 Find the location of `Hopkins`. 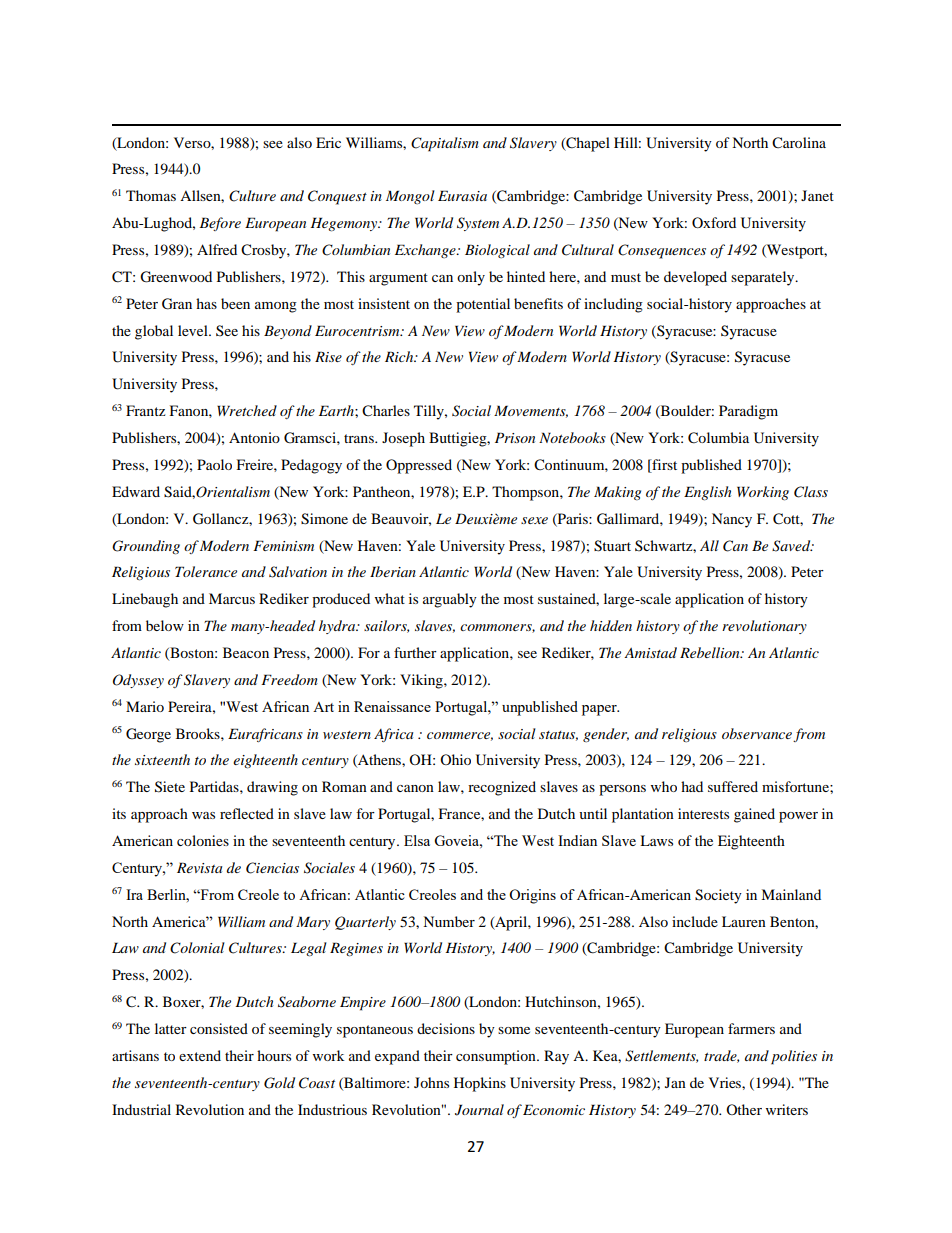

Hopkins is located at coordinates (480, 1084).
